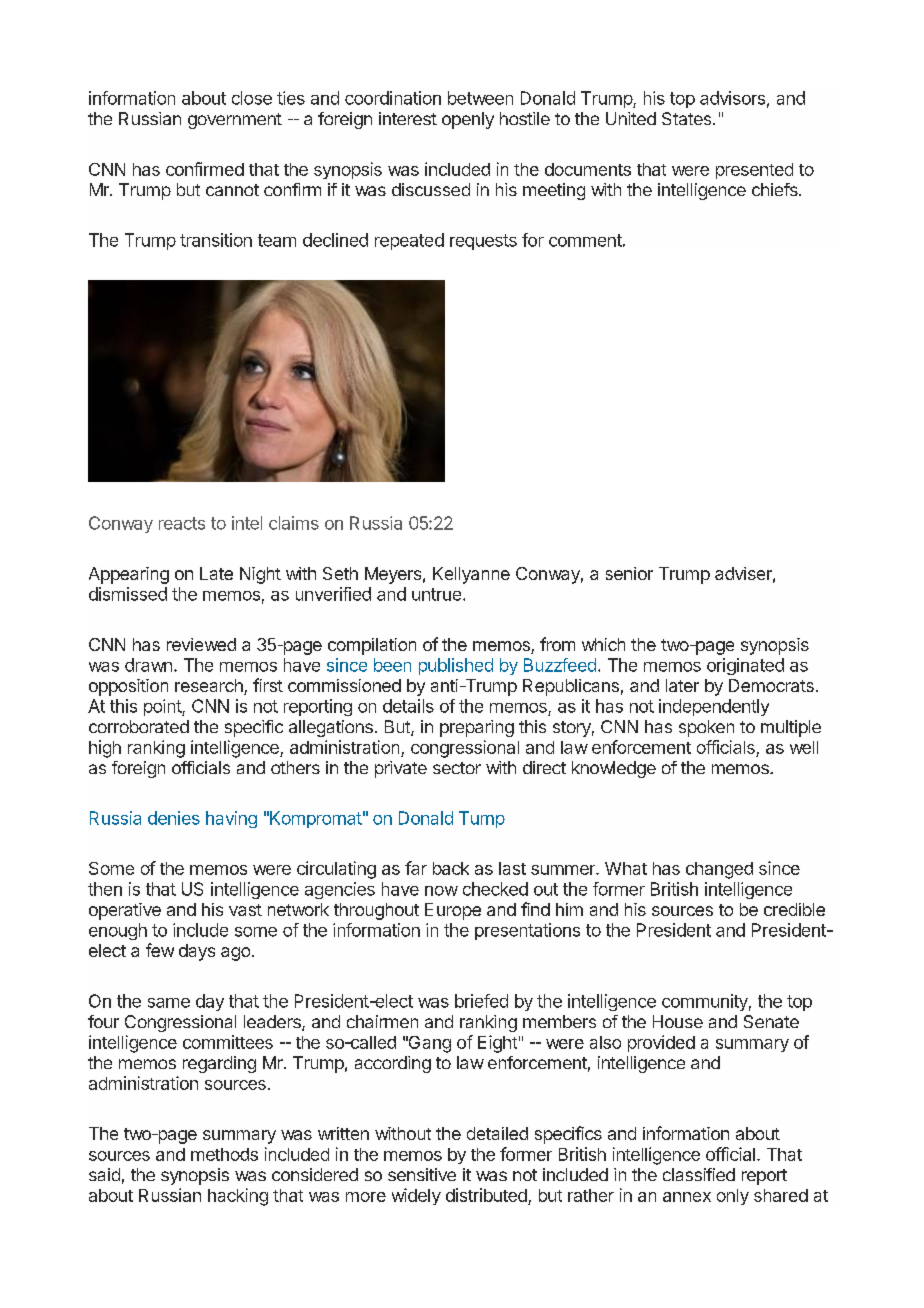 The width and height of the screenshot is (924, 1308). Describe the element at coordinates (629, 573) in the screenshot. I see `senior` at that location.
